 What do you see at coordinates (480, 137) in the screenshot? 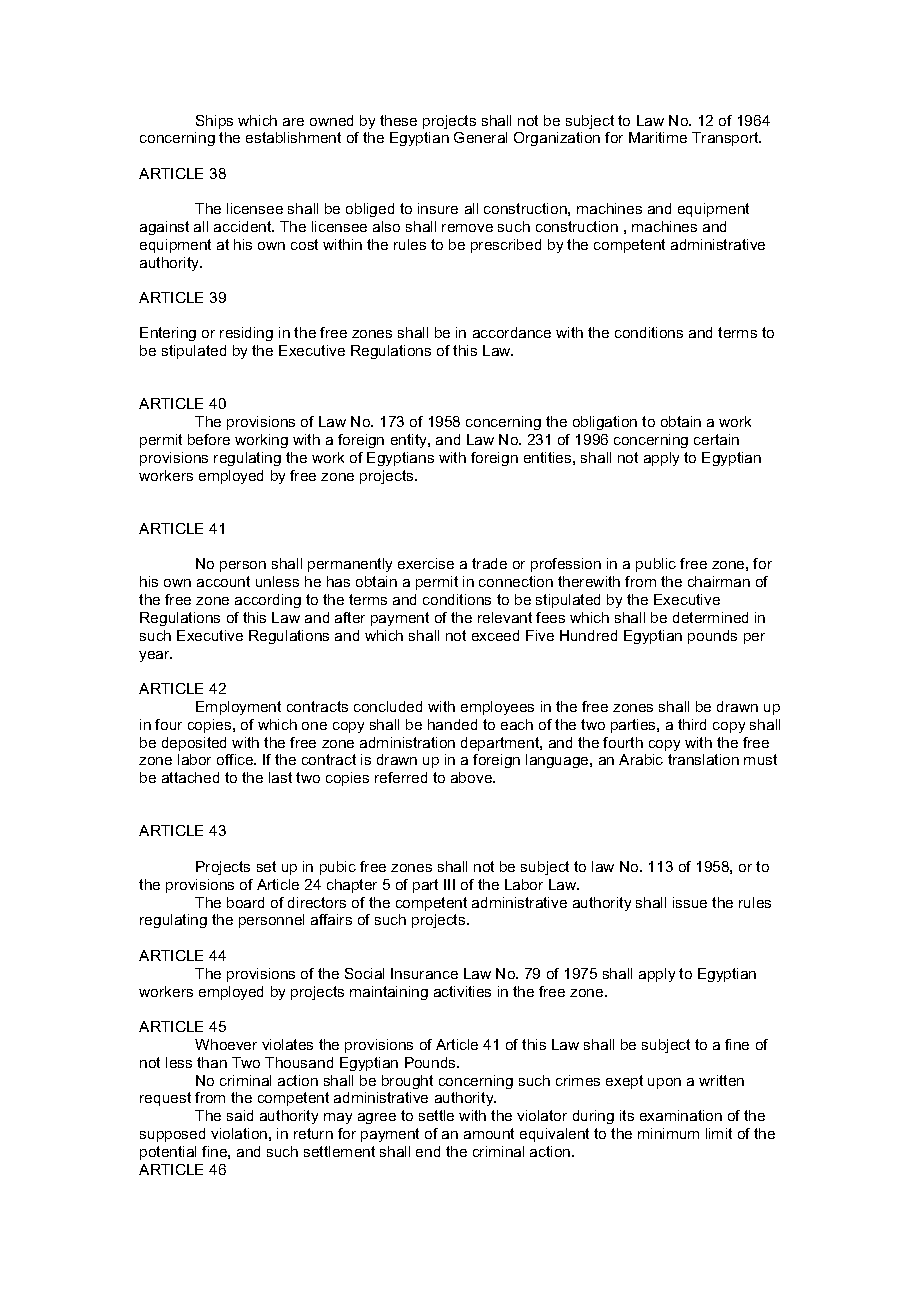
I see `General` at bounding box center [480, 137].
